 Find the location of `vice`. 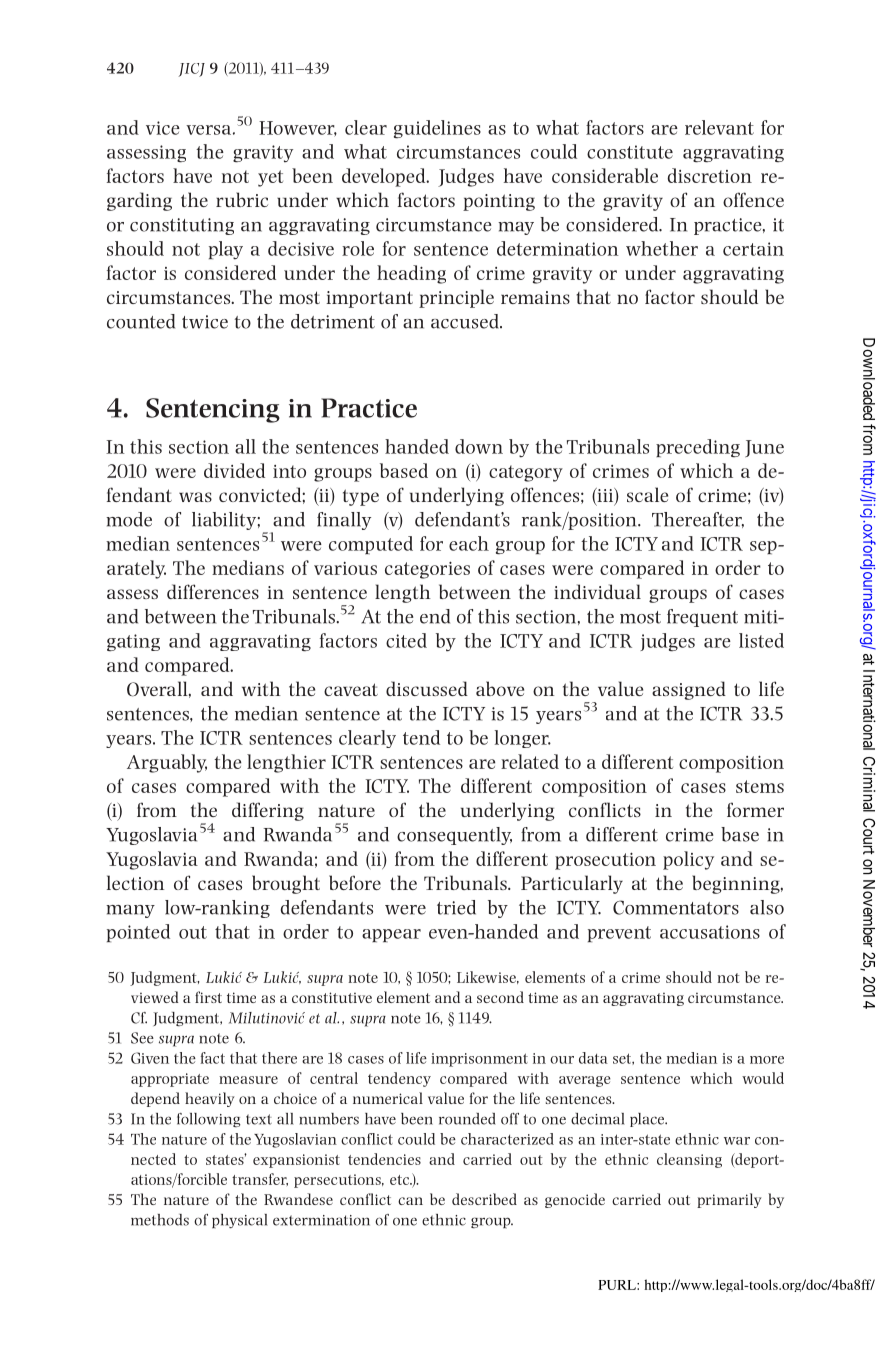

vice is located at coordinates (163, 128).
